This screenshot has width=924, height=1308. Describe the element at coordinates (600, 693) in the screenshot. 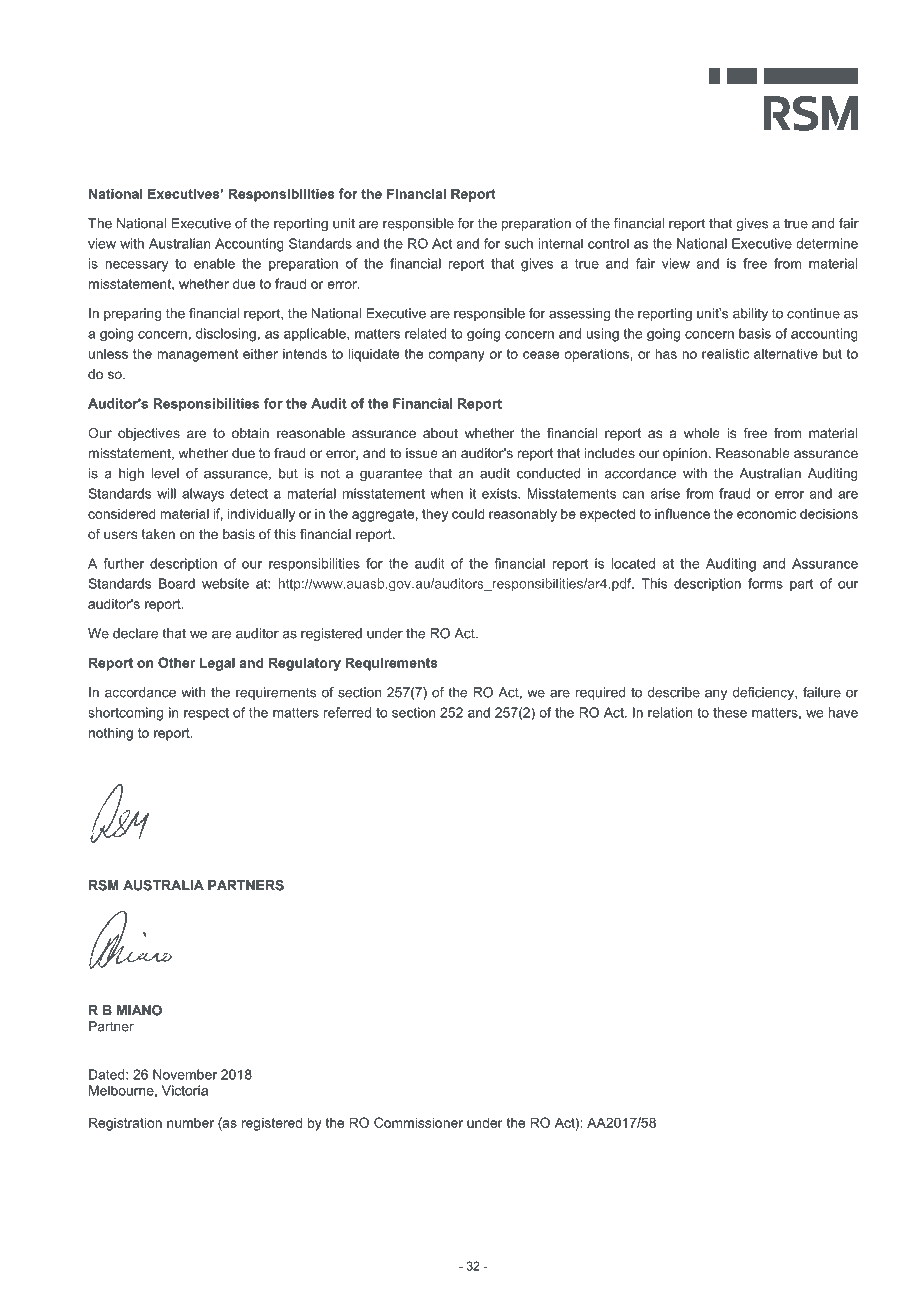

I see `required` at that location.
